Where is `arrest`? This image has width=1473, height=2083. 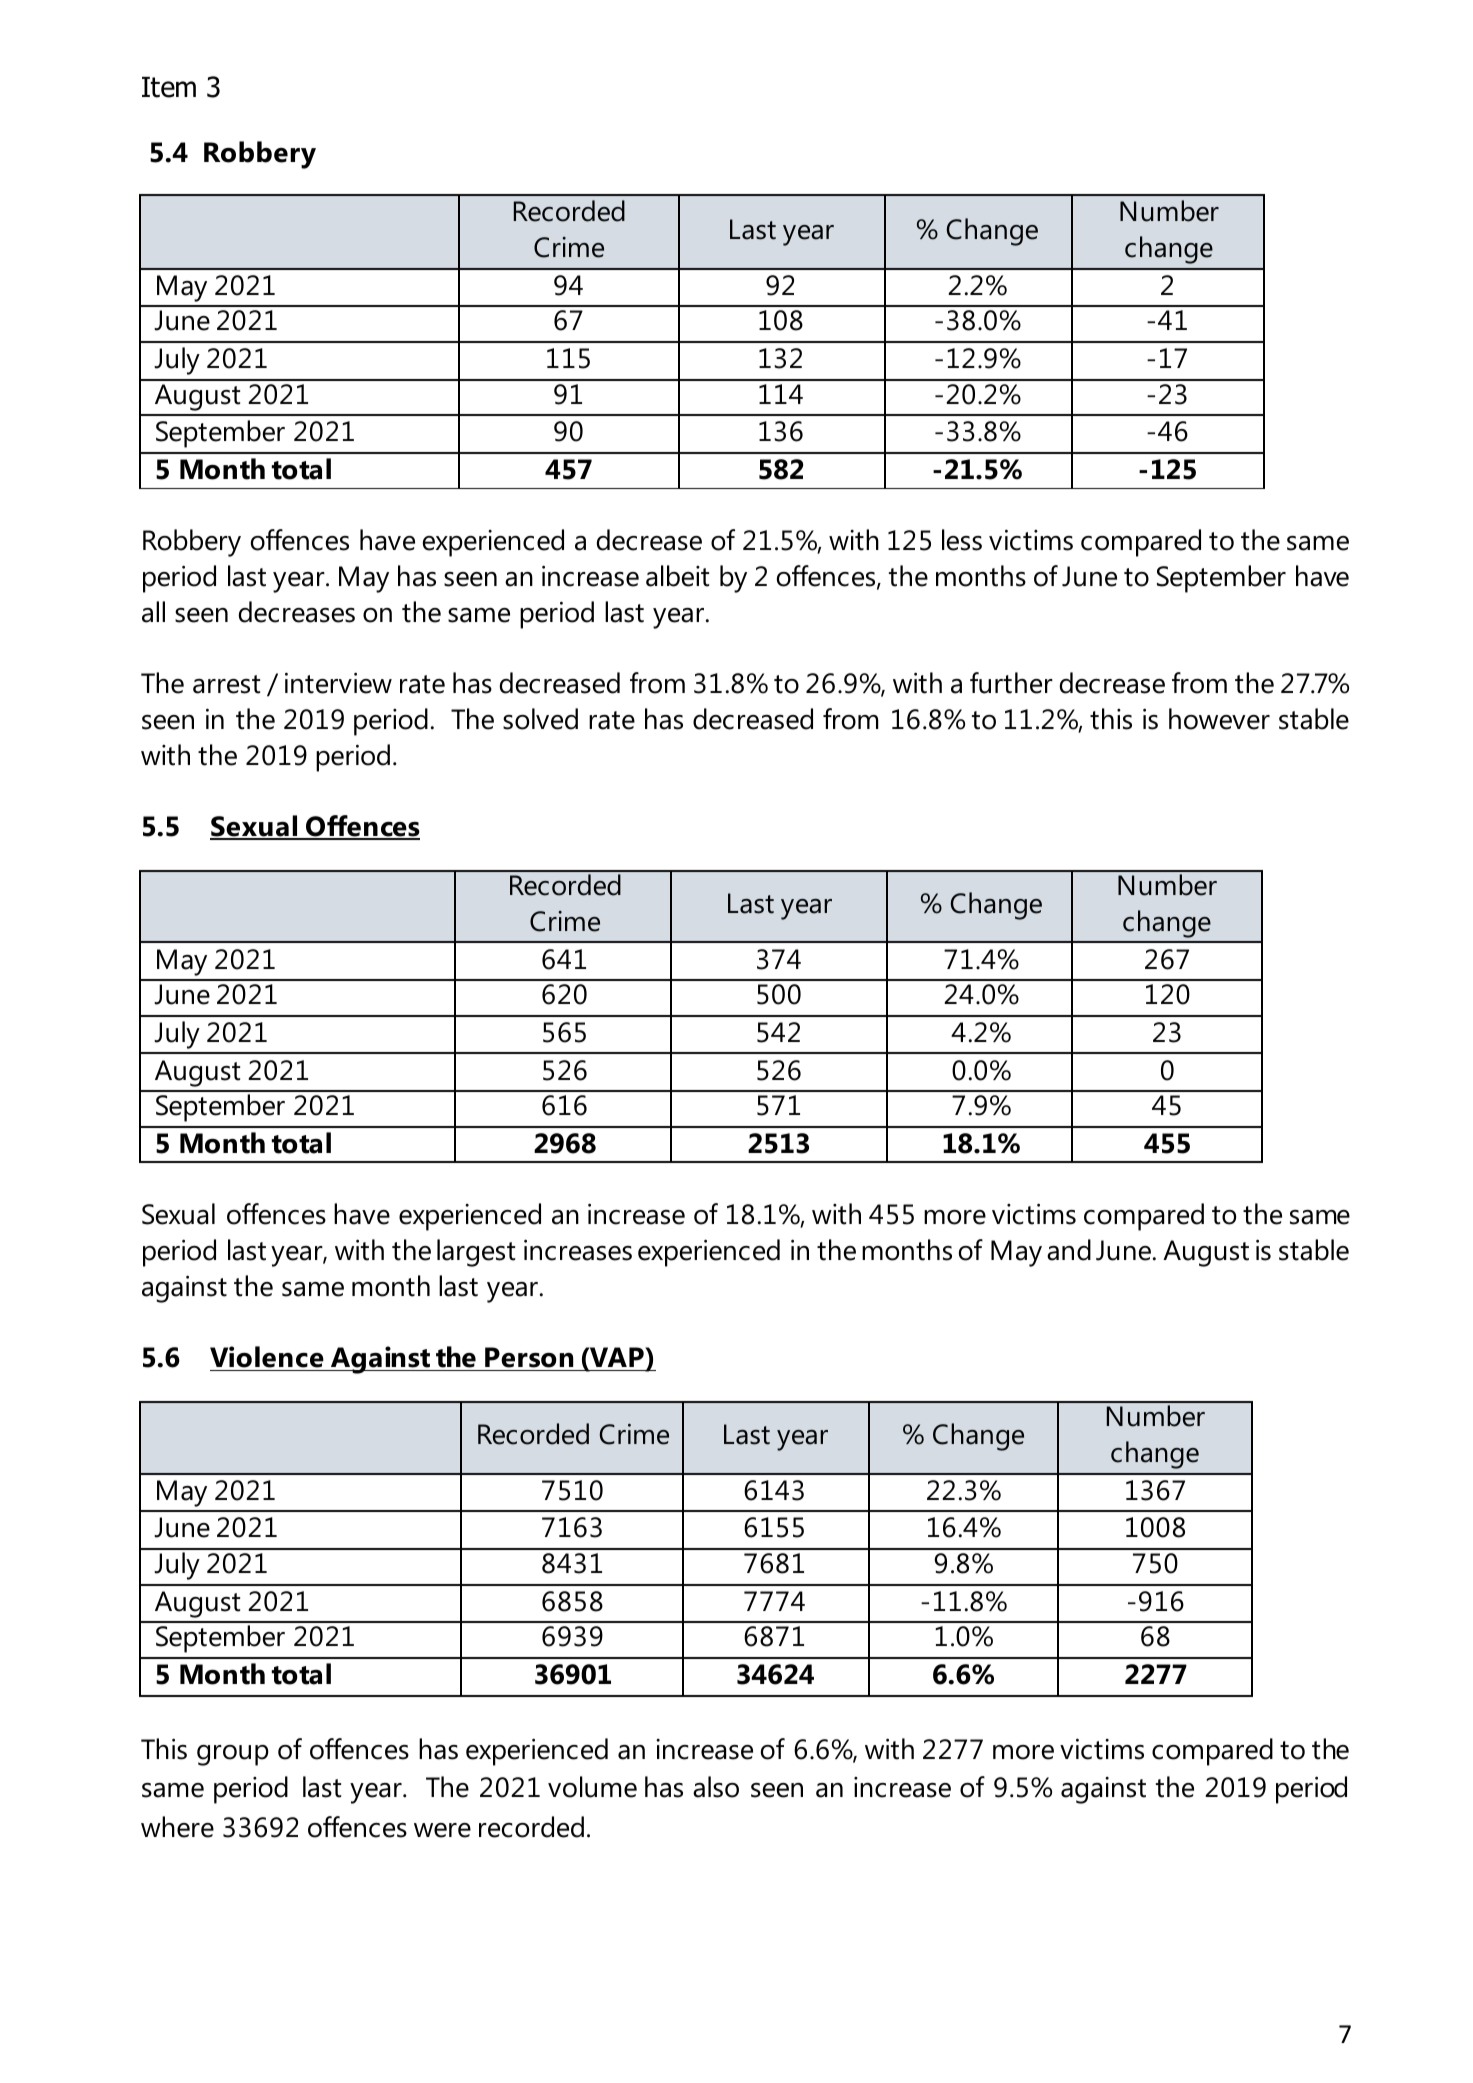 arrest is located at coordinates (226, 684).
